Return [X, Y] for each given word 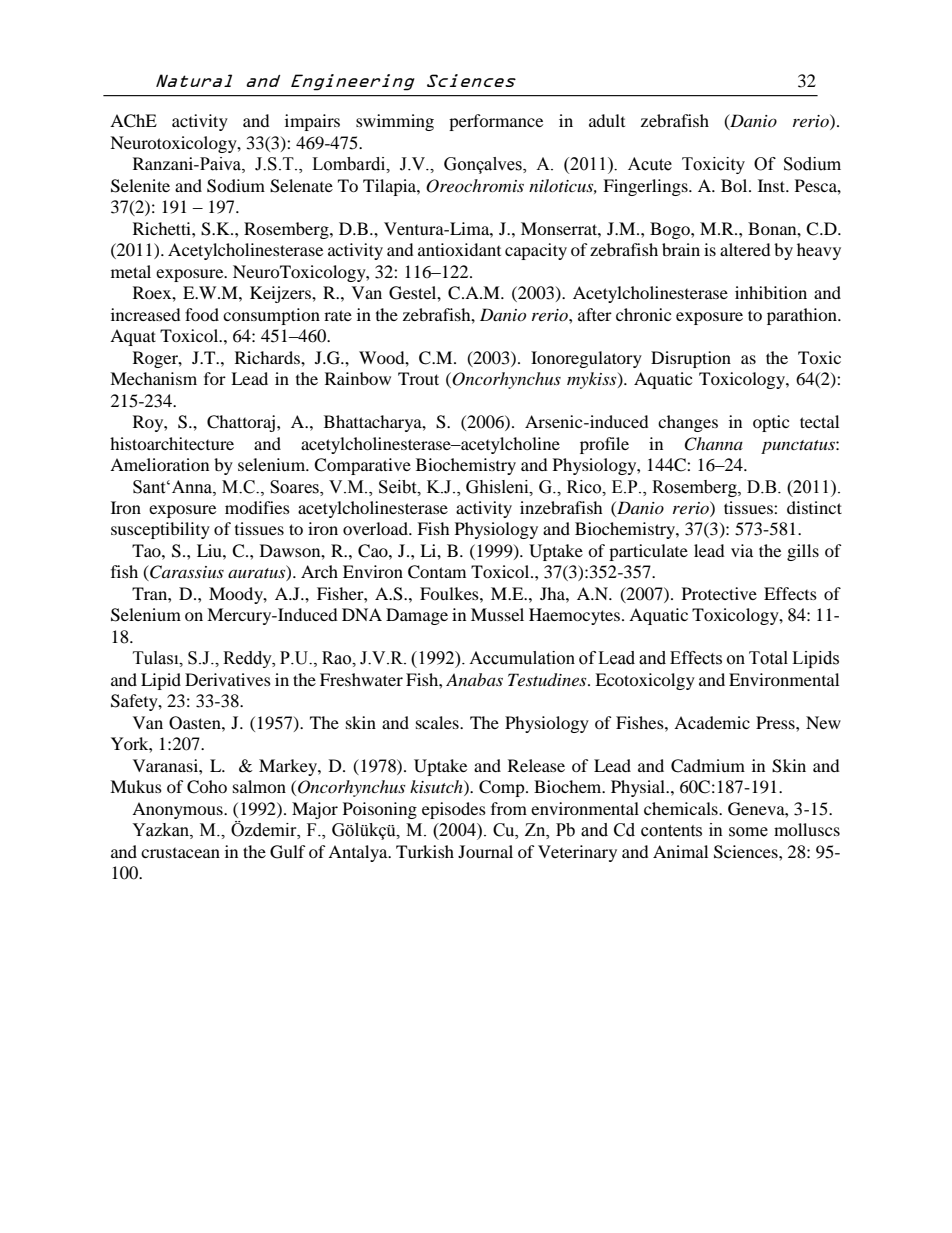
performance [496, 122]
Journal [485, 851]
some [748, 832]
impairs [312, 122]
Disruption [691, 359]
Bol [735, 185]
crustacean [180, 853]
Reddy [248, 659]
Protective [719, 593]
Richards [268, 357]
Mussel [497, 614]
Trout [418, 378]
